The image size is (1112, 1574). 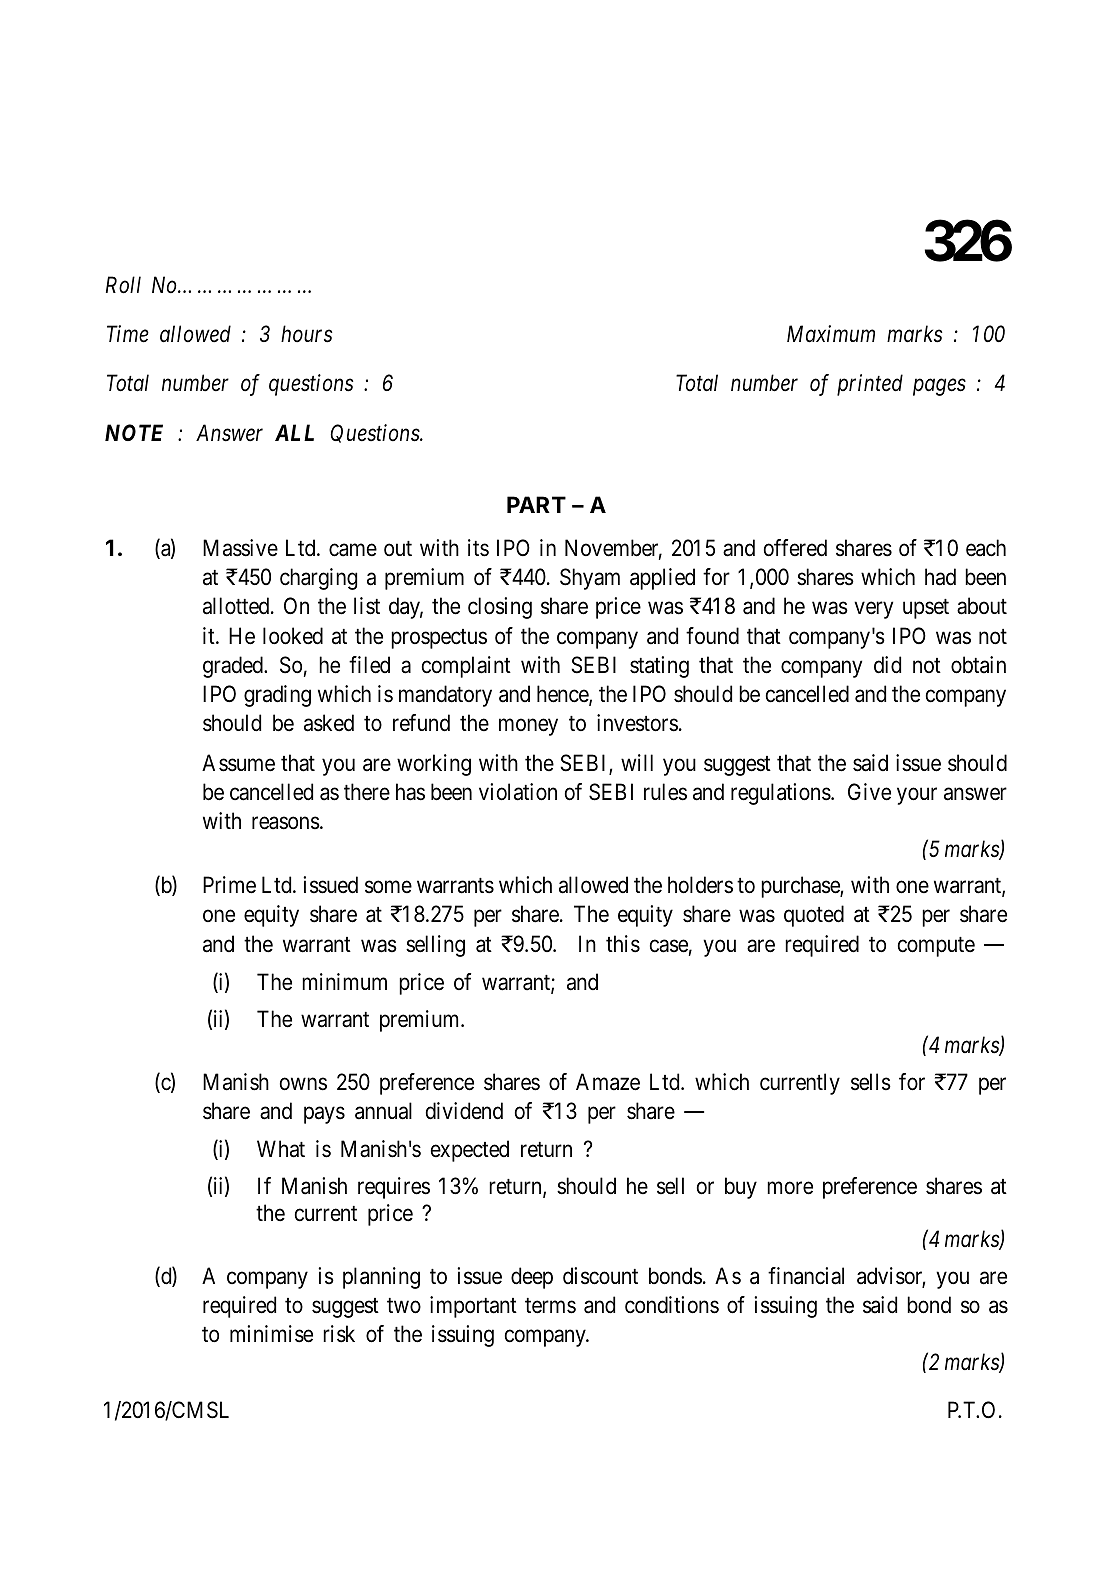 What do you see at coordinates (271, 1334) in the document?
I see `minimise` at bounding box center [271, 1334].
